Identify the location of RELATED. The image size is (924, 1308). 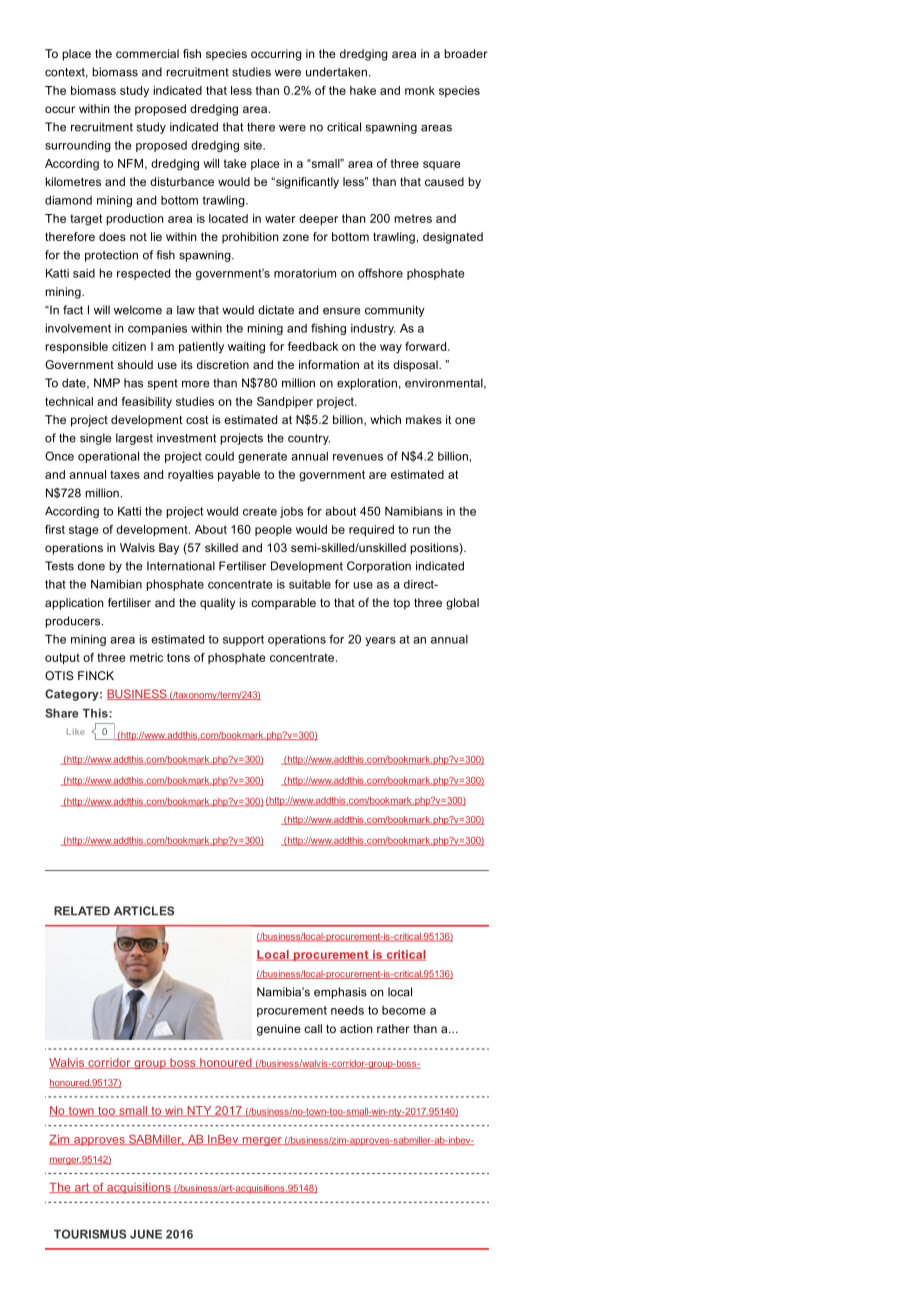
(82, 911).
